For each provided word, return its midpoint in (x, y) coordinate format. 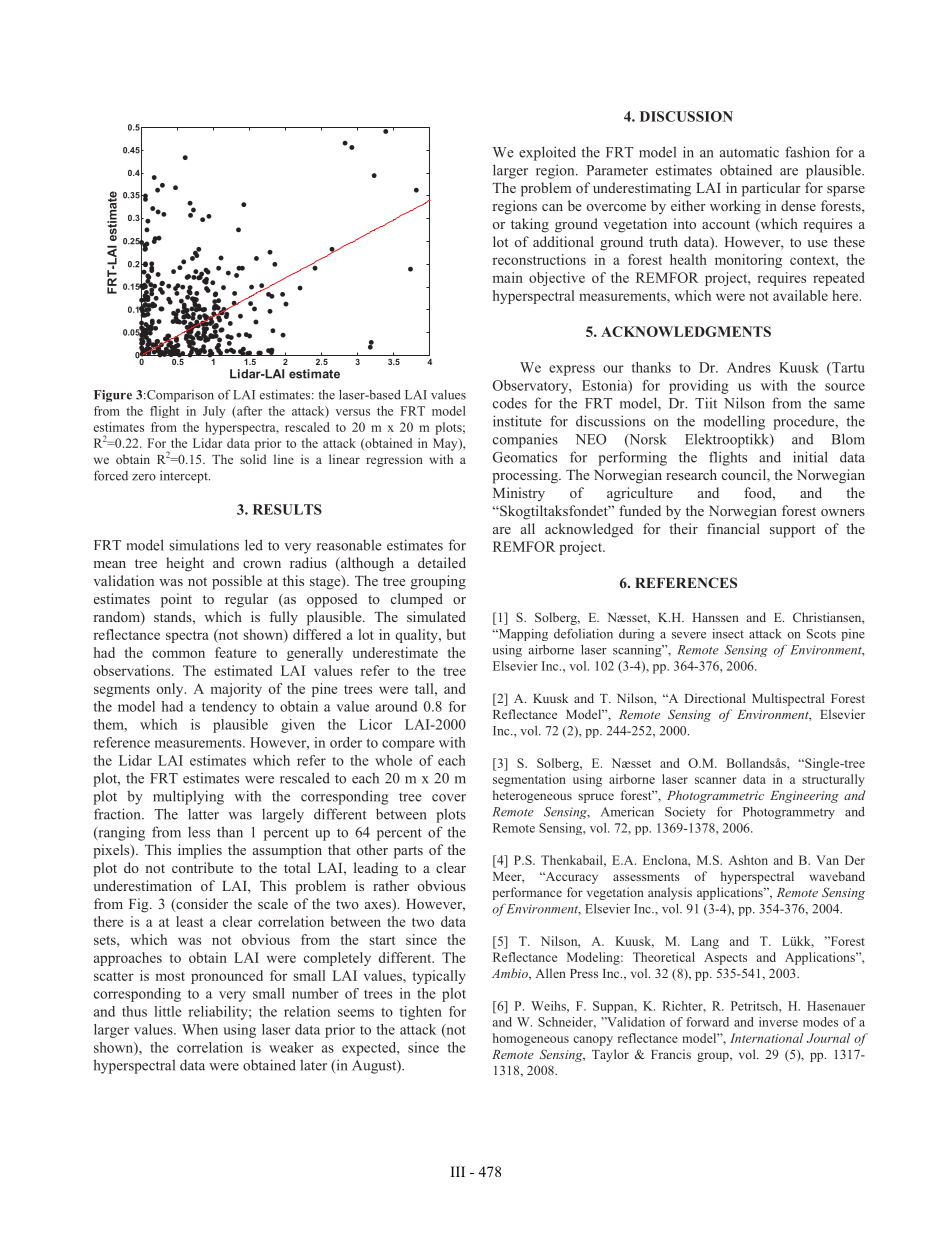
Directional (715, 698)
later (313, 1065)
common (178, 654)
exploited (547, 153)
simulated (436, 616)
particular (771, 189)
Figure (113, 396)
